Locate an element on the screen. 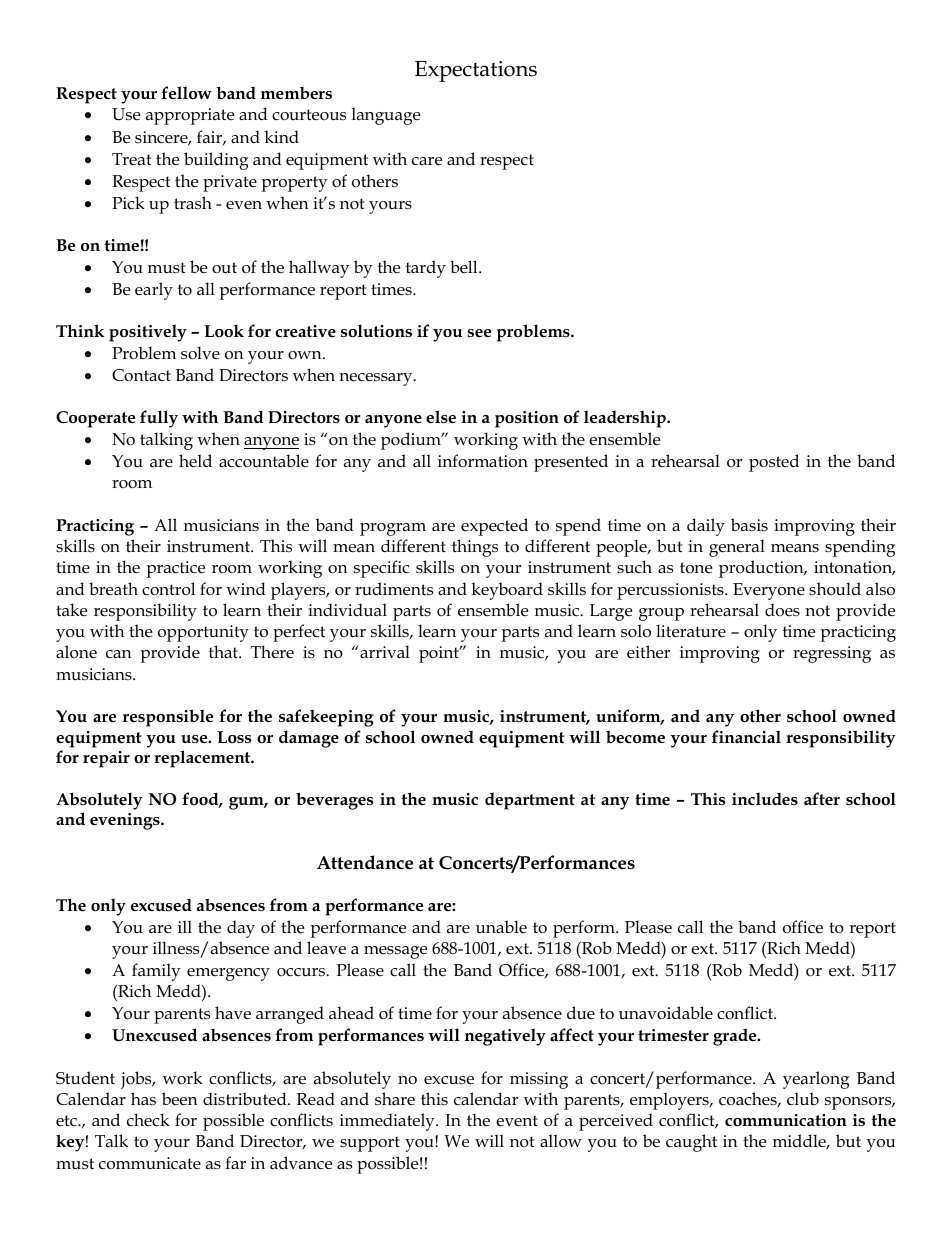 This screenshot has height=1233, width=952. immediately is located at coordinates (388, 1122).
